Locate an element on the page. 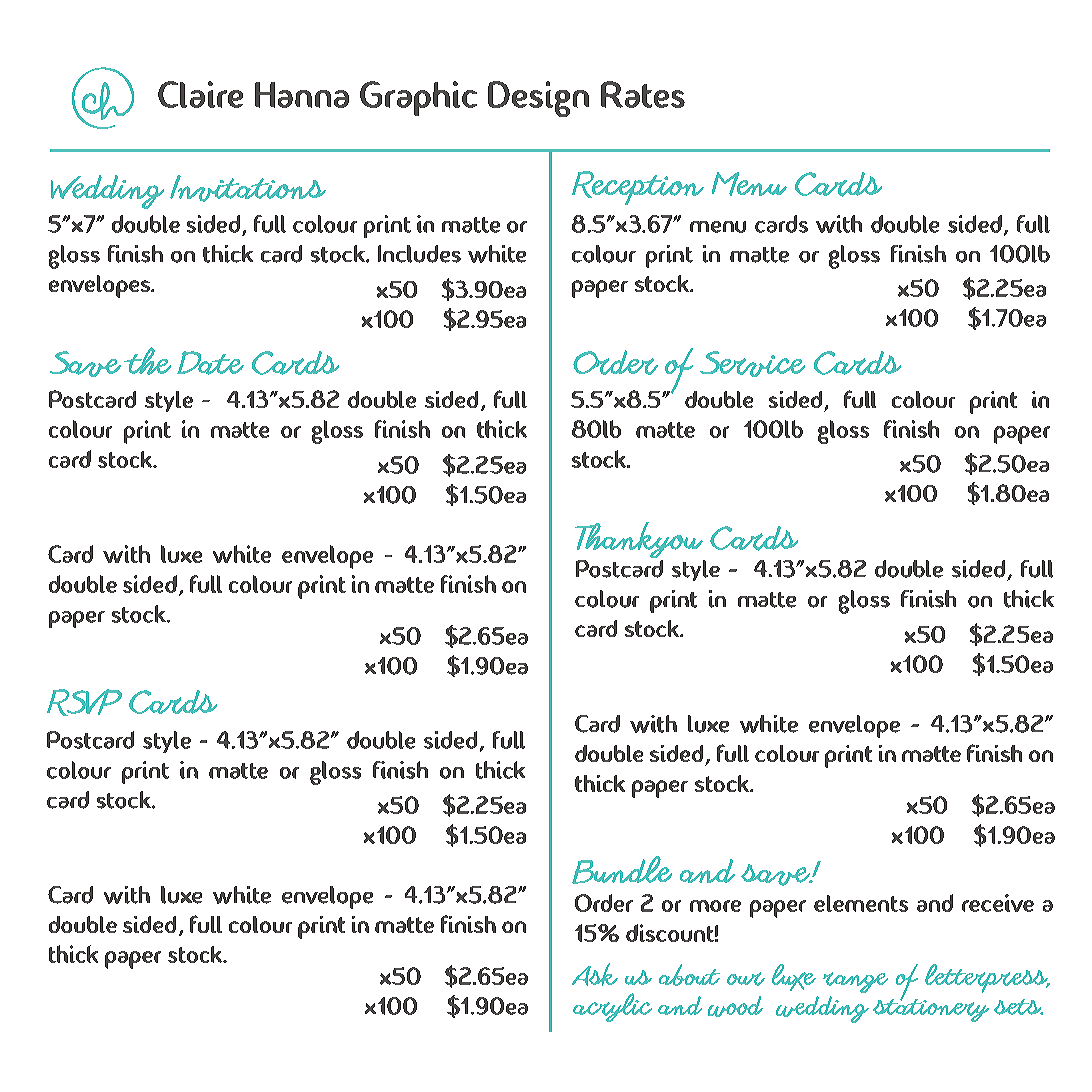 The image size is (1092, 1092). Design is located at coordinates (538, 99).
